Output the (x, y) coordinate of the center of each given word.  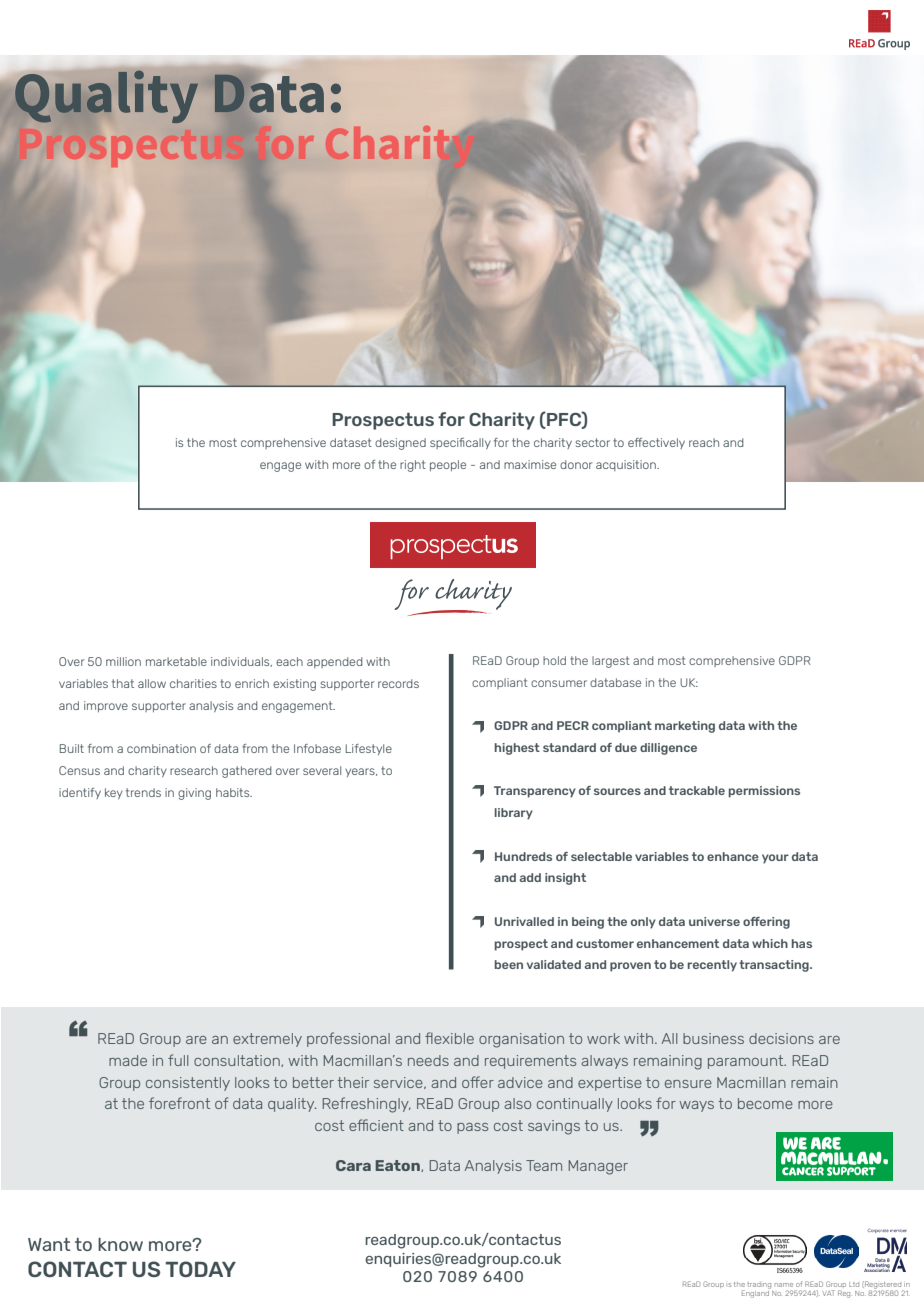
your (775, 859)
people (448, 465)
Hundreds (523, 856)
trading (759, 1285)
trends (143, 792)
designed (400, 444)
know (120, 1244)
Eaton (398, 1166)
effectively (656, 443)
